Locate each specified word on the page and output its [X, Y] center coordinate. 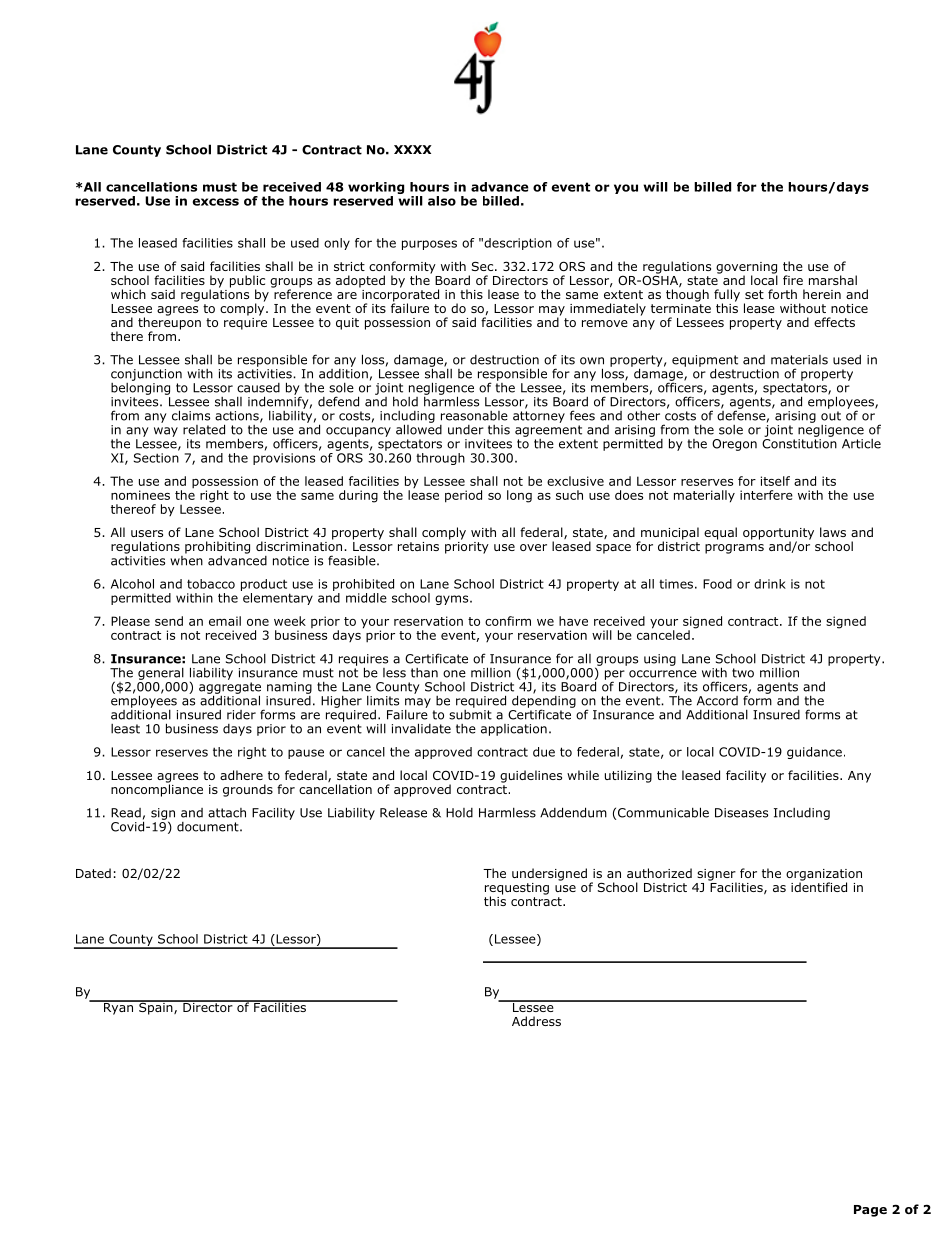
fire [793, 280]
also [442, 201]
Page [870, 1211]
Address [536, 1021]
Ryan [118, 1007]
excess [216, 202]
